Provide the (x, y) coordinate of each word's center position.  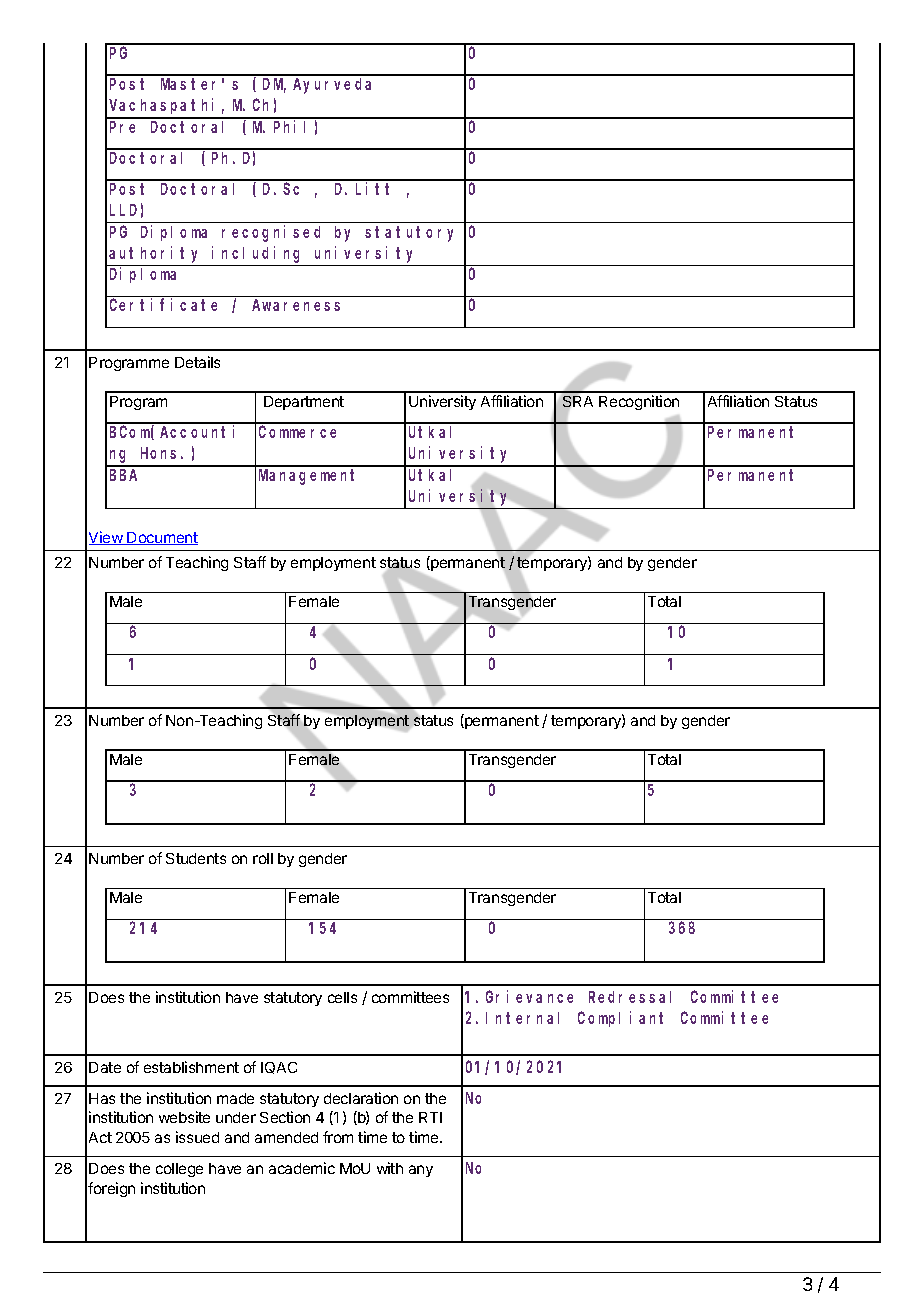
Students (196, 858)
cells (342, 997)
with (390, 1168)
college (179, 1170)
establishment (191, 1067)
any (421, 1171)
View (107, 538)
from (338, 1137)
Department (304, 403)
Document (162, 538)
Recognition (639, 402)
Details (197, 362)
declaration (361, 1098)
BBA (123, 475)
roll (263, 858)
